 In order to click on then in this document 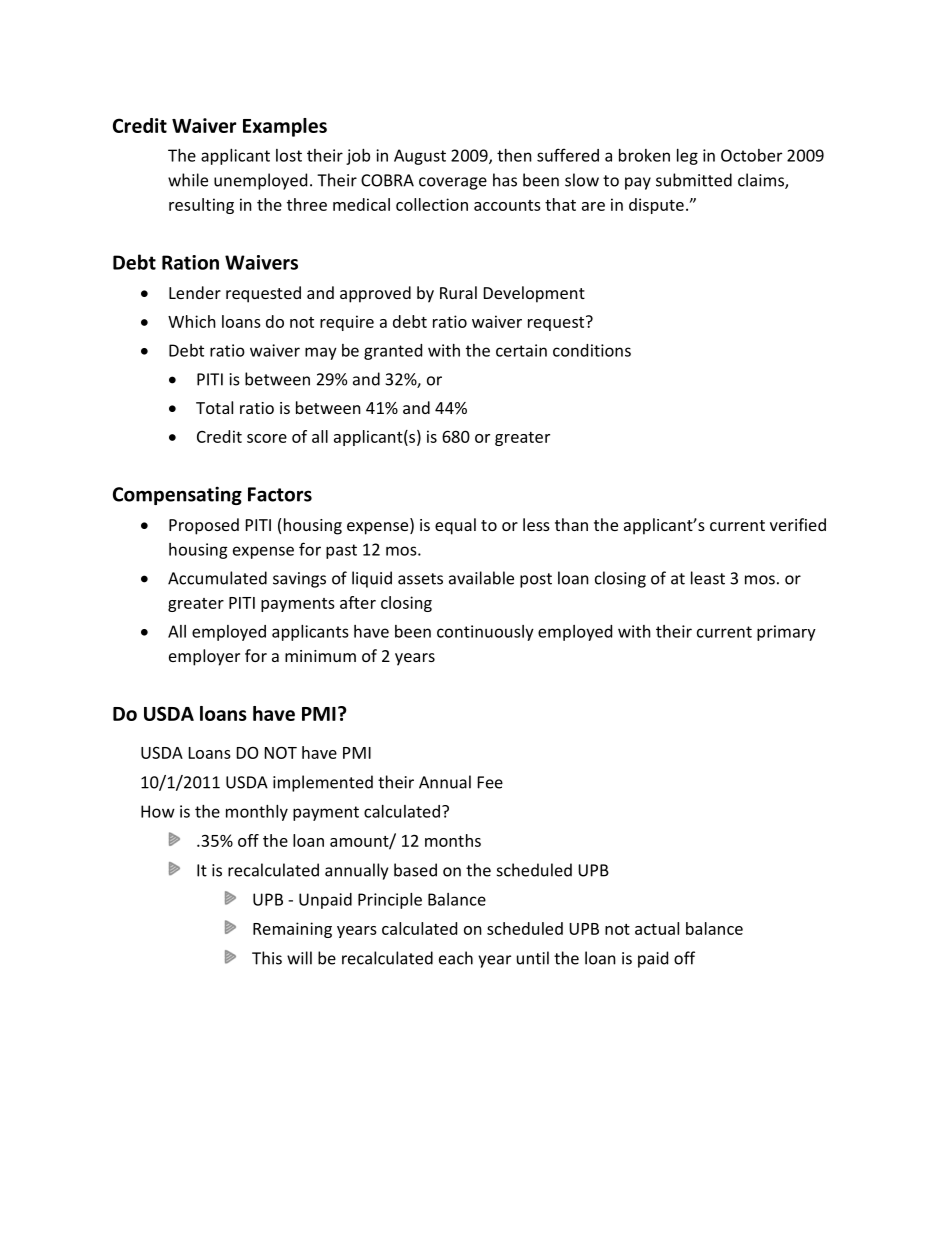, I will do `click(514, 155)`.
